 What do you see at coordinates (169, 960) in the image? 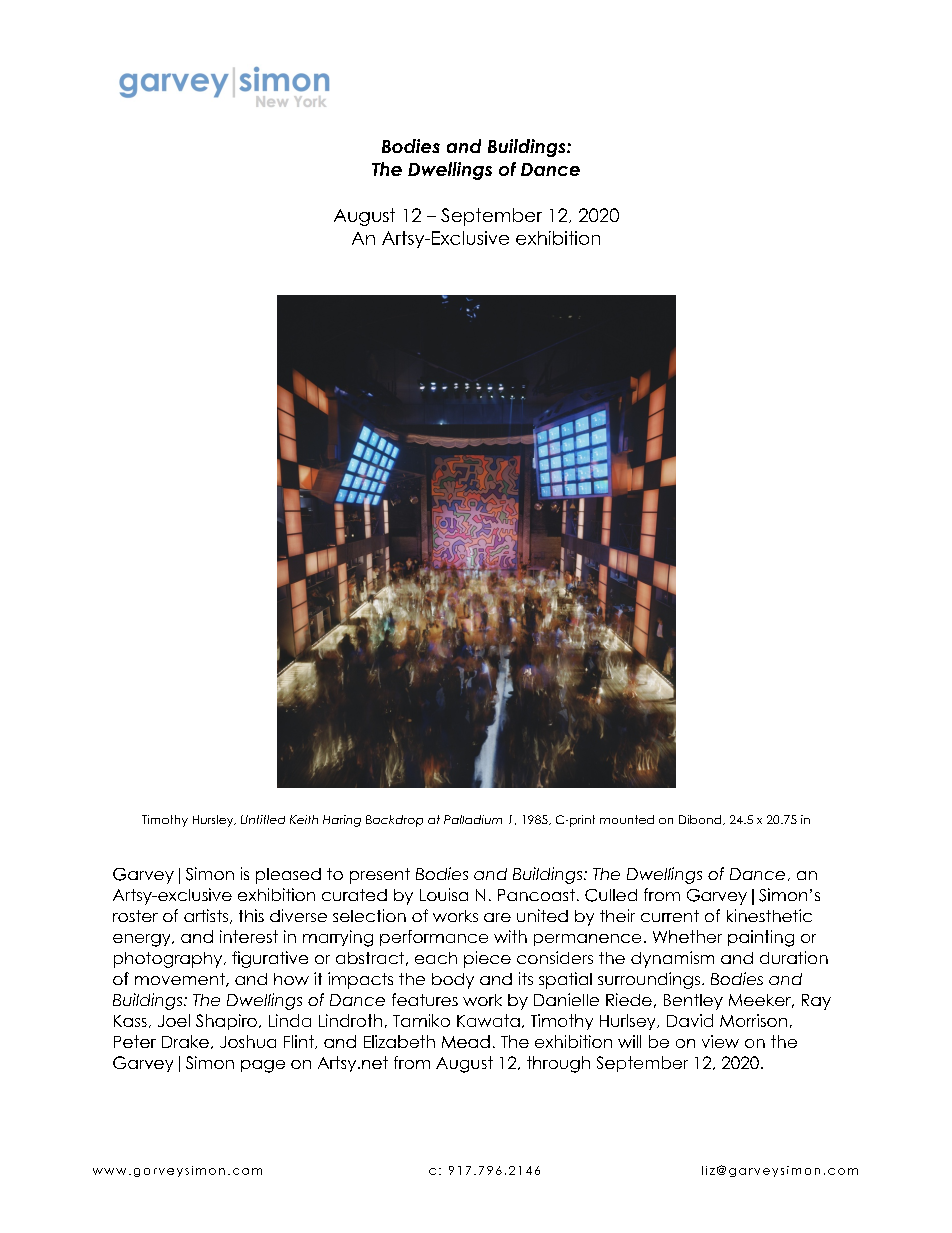
I see `photography` at bounding box center [169, 960].
